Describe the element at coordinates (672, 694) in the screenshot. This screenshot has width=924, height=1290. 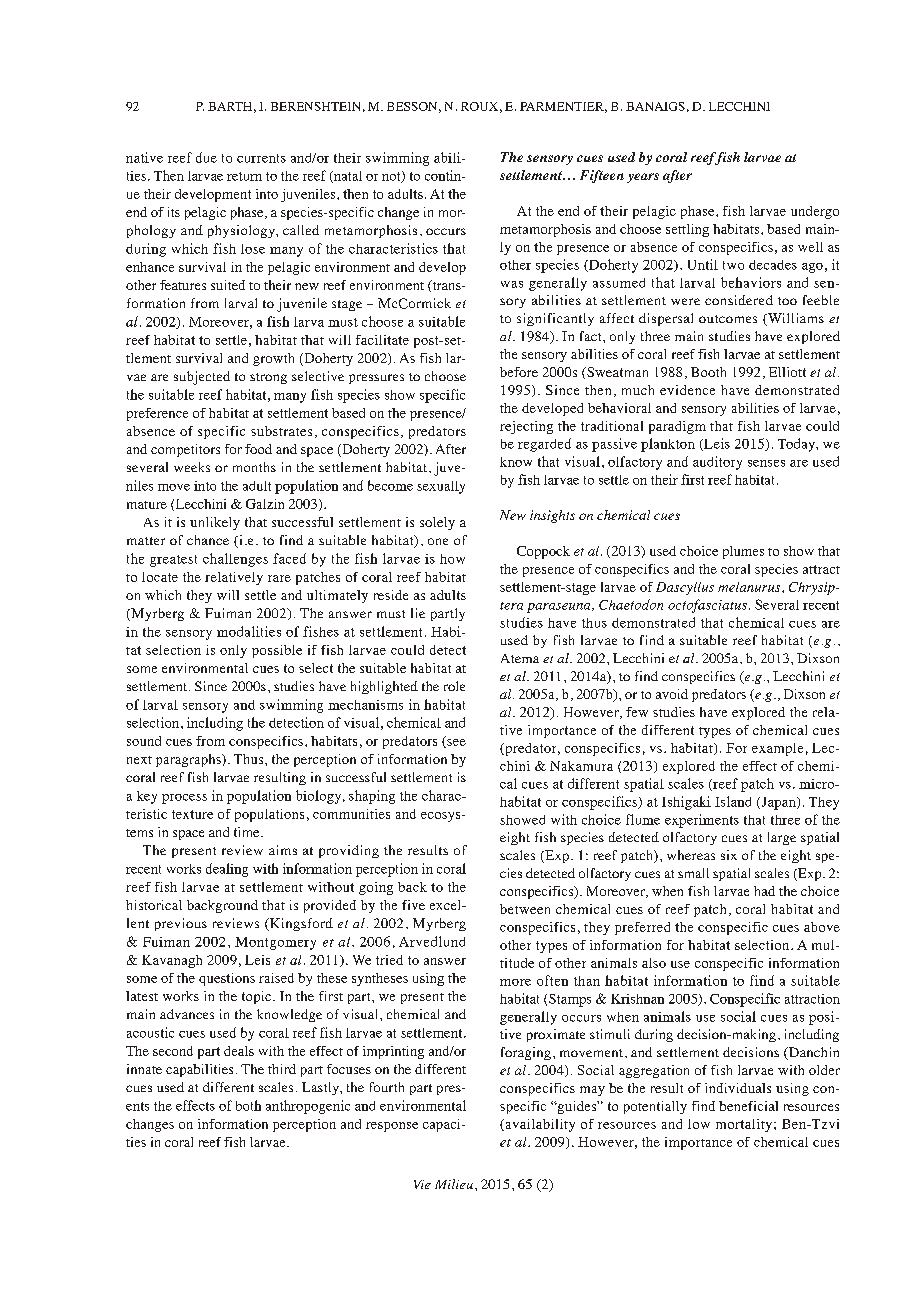
I see `avoid` at that location.
